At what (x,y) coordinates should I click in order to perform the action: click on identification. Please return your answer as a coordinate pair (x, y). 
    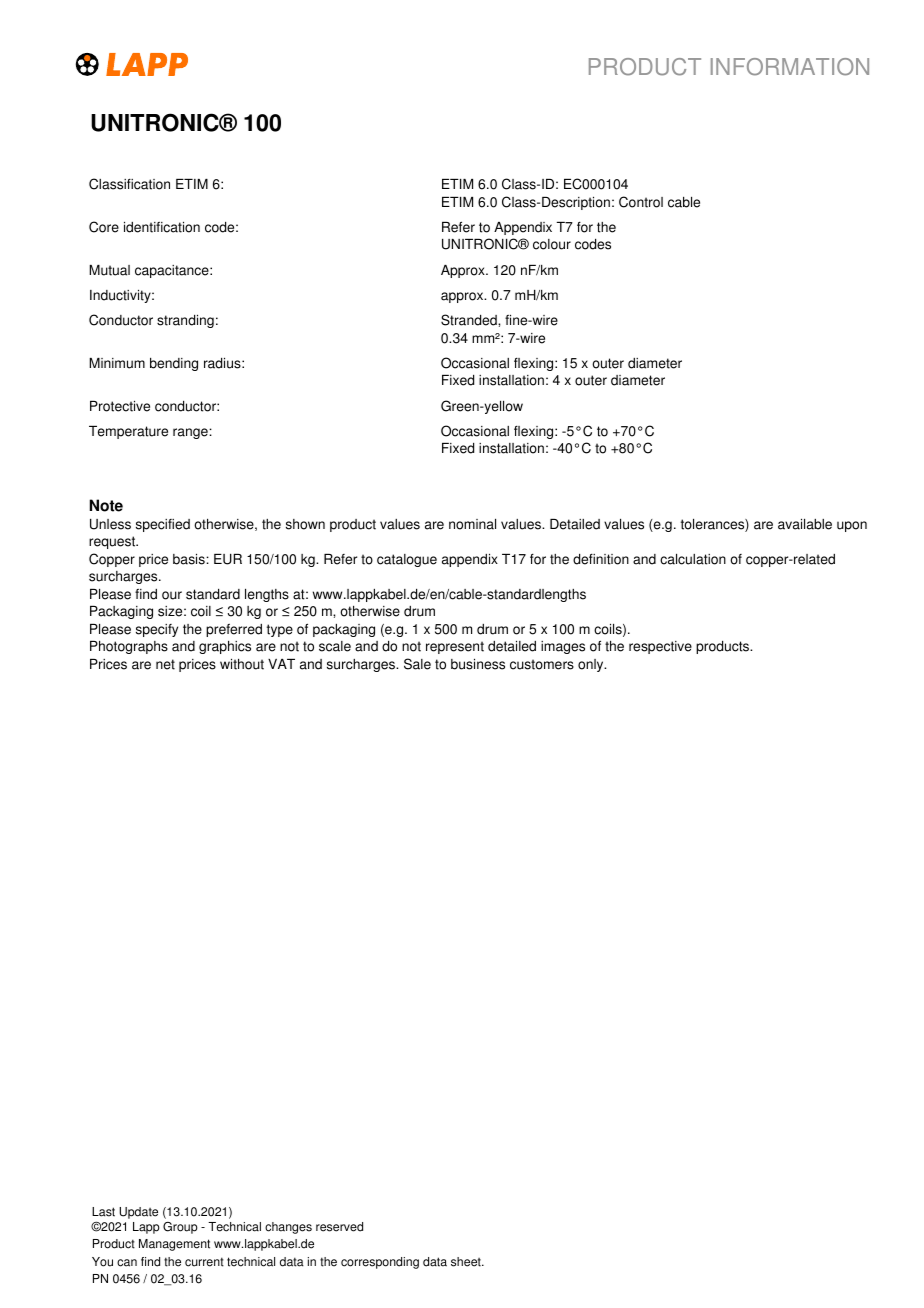
    Looking at the image, I should click on (162, 227).
